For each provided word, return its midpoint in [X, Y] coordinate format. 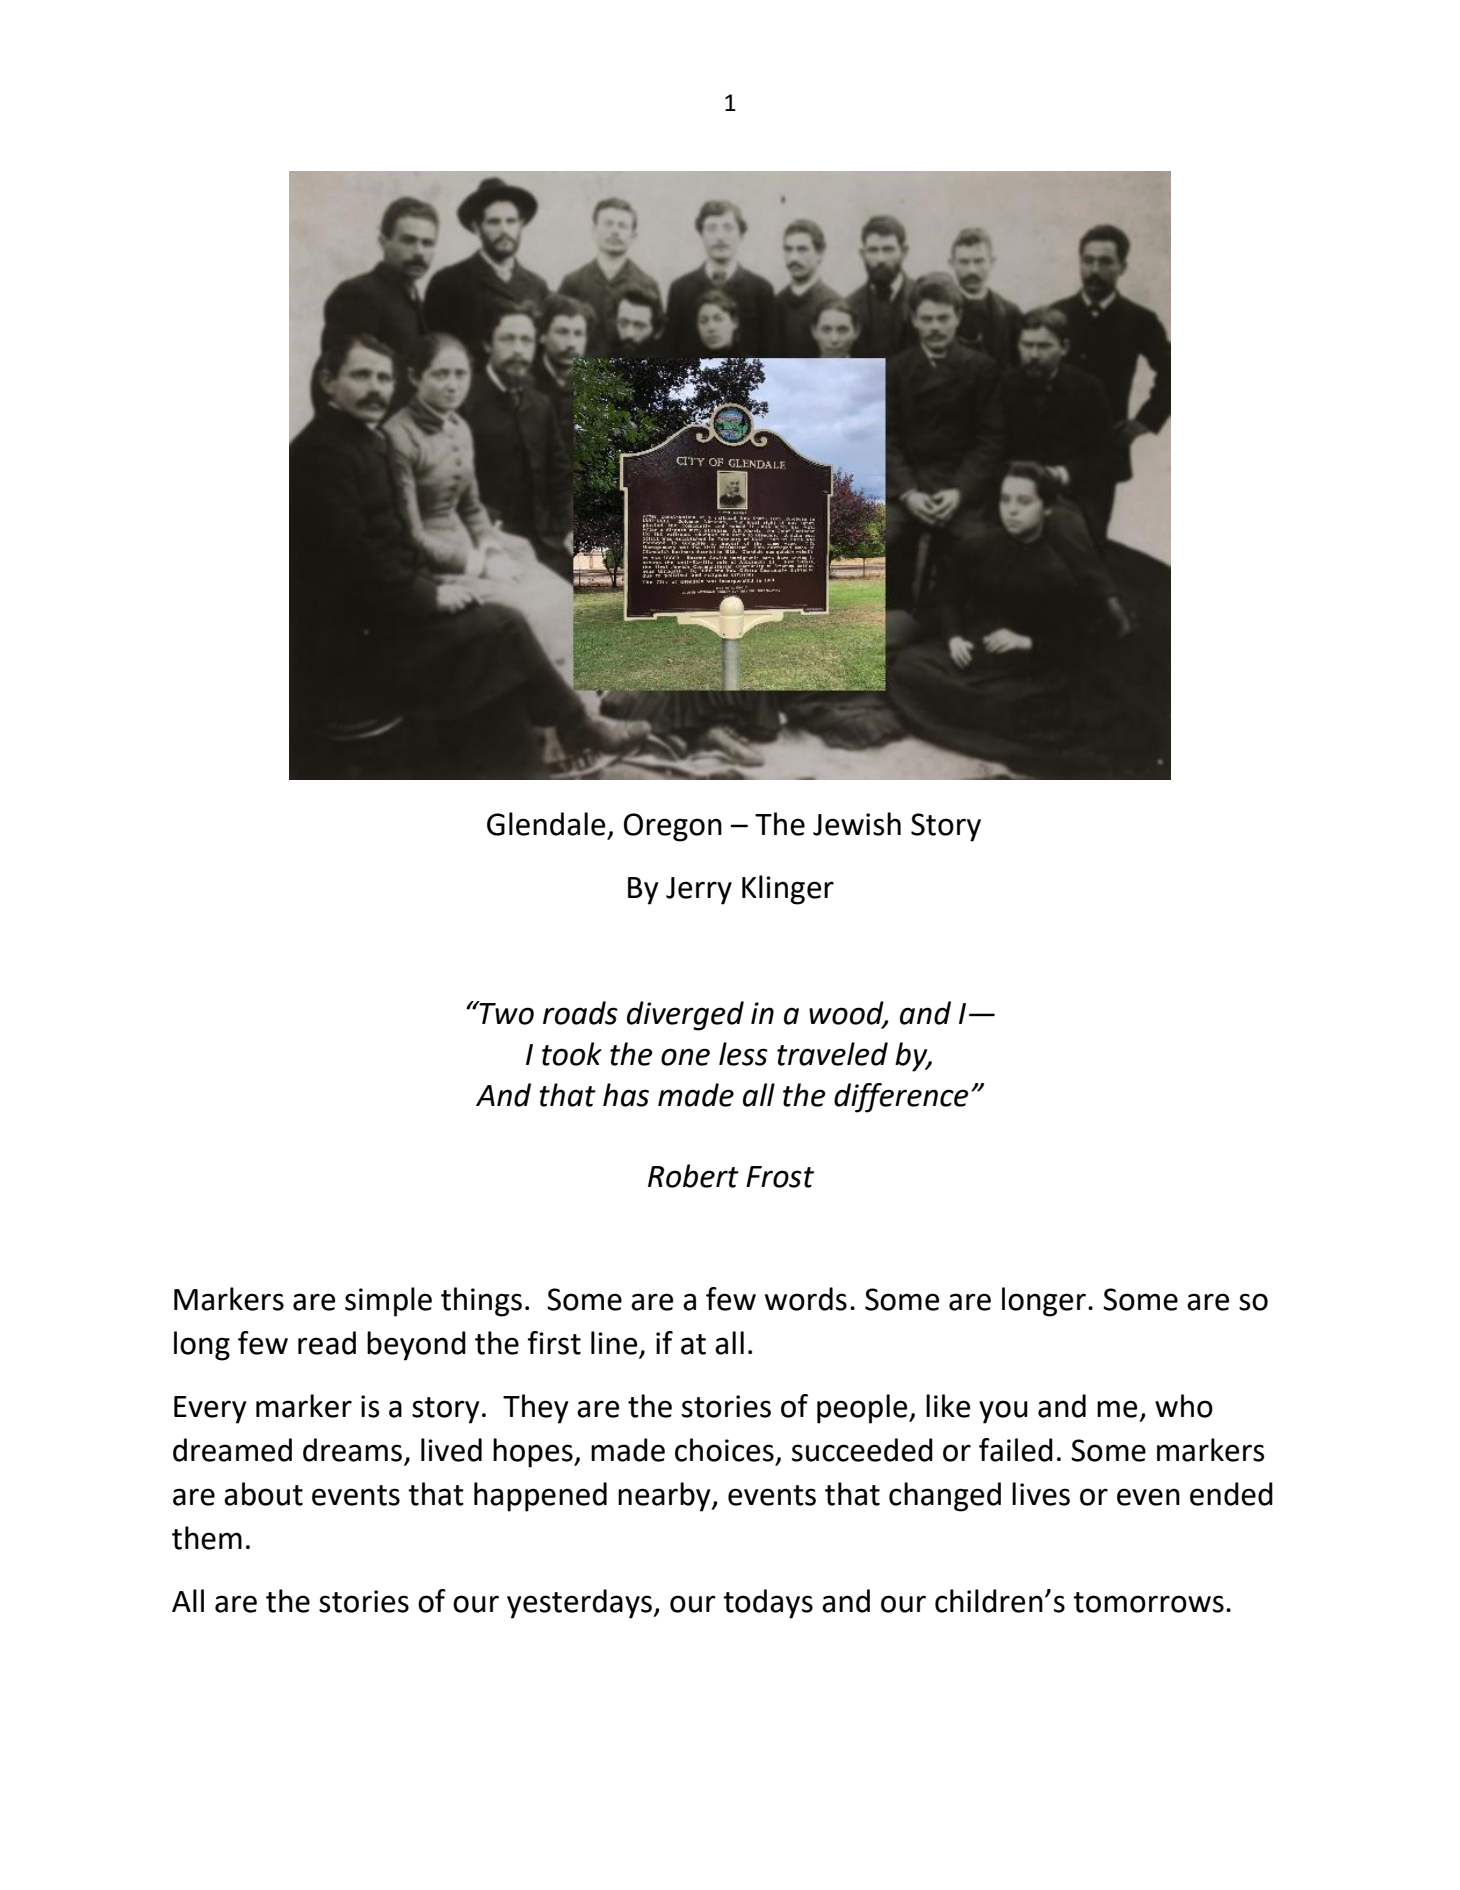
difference [901, 1098]
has [626, 1095]
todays [768, 1604]
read [327, 1343]
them [207, 1538]
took [572, 1054]
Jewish [857, 824]
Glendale [546, 824]
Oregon [673, 827]
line [614, 1343]
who [1184, 1406]
